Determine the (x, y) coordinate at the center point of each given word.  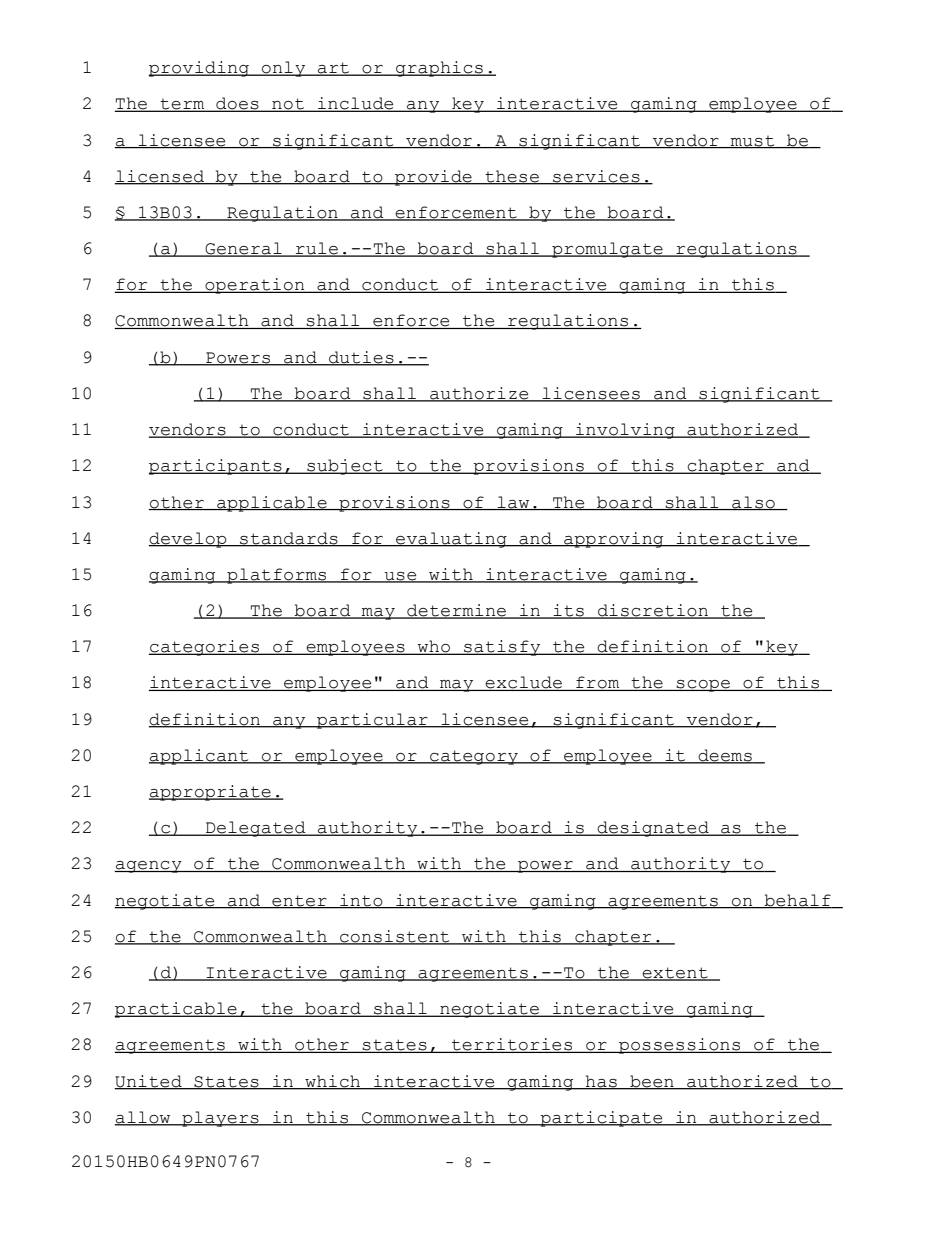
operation (255, 286)
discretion (653, 611)
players (220, 1119)
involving (625, 431)
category (474, 757)
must (753, 142)
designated (653, 829)
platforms (277, 576)
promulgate (607, 250)
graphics (439, 69)
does (237, 104)
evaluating (451, 540)
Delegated (256, 829)
